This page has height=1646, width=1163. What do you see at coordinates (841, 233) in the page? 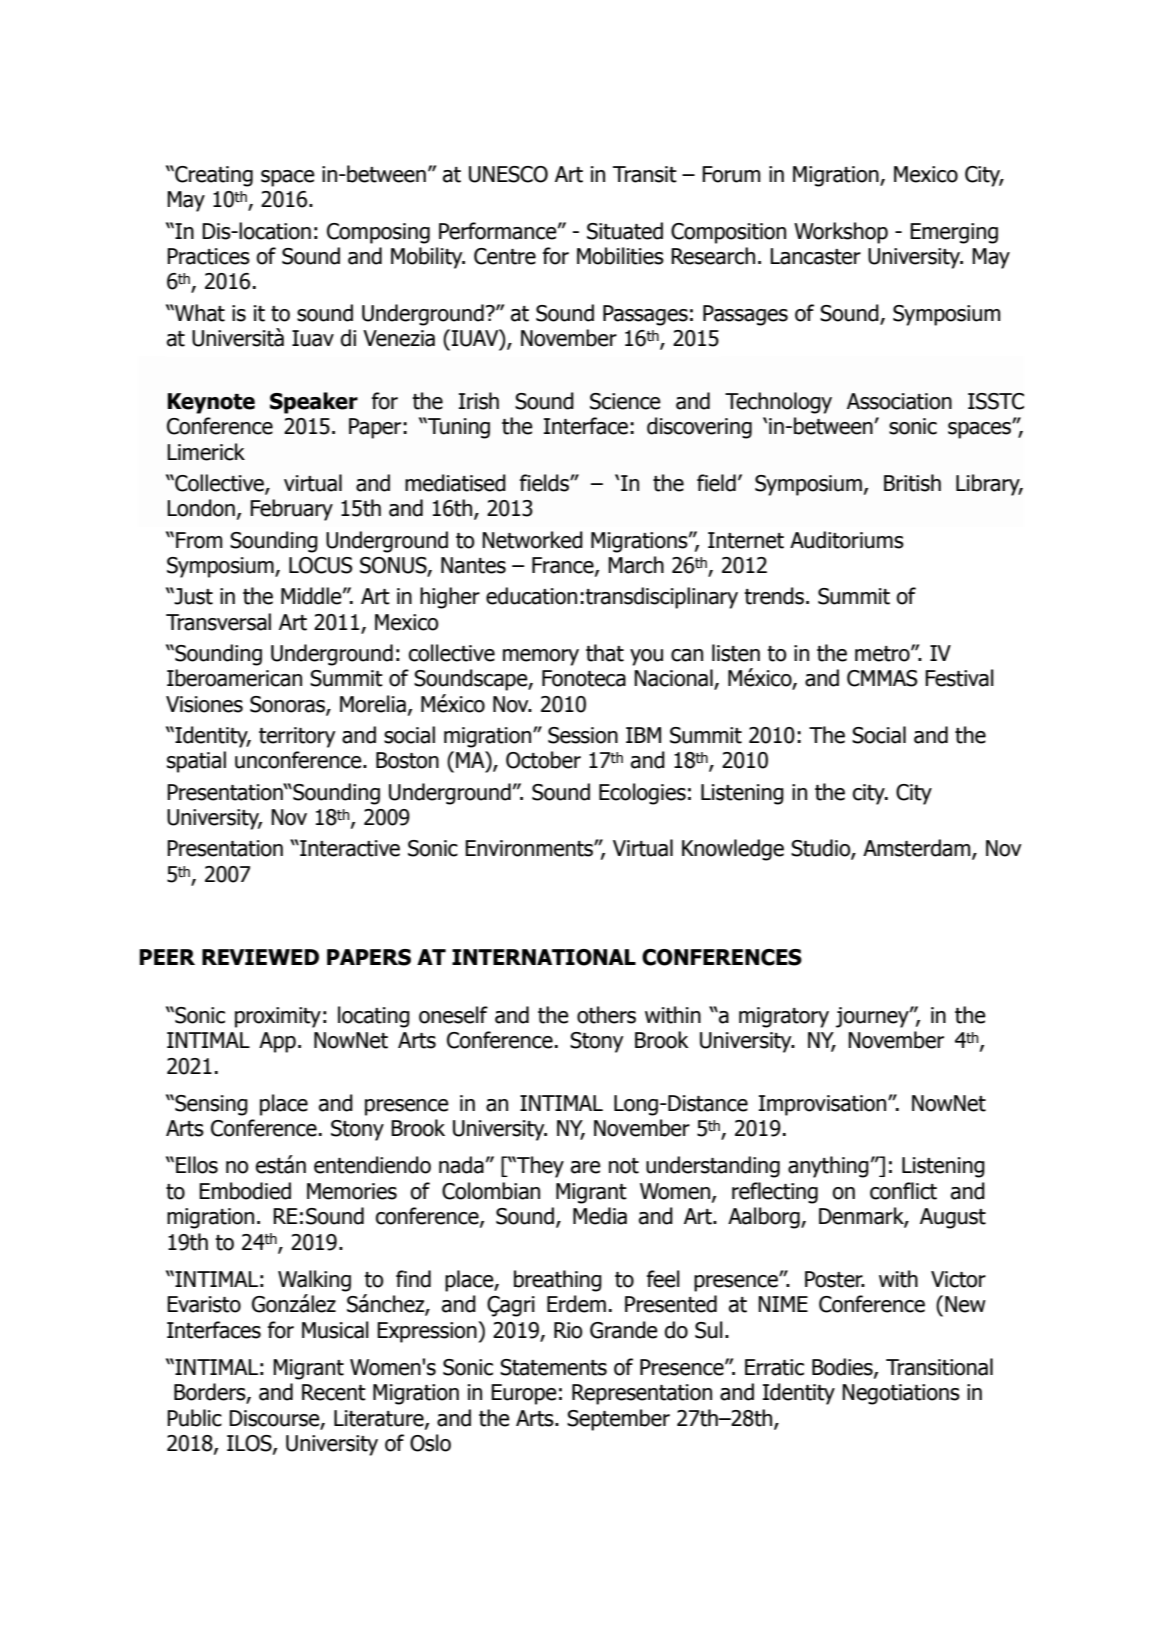
I see `Workshop` at bounding box center [841, 233].
